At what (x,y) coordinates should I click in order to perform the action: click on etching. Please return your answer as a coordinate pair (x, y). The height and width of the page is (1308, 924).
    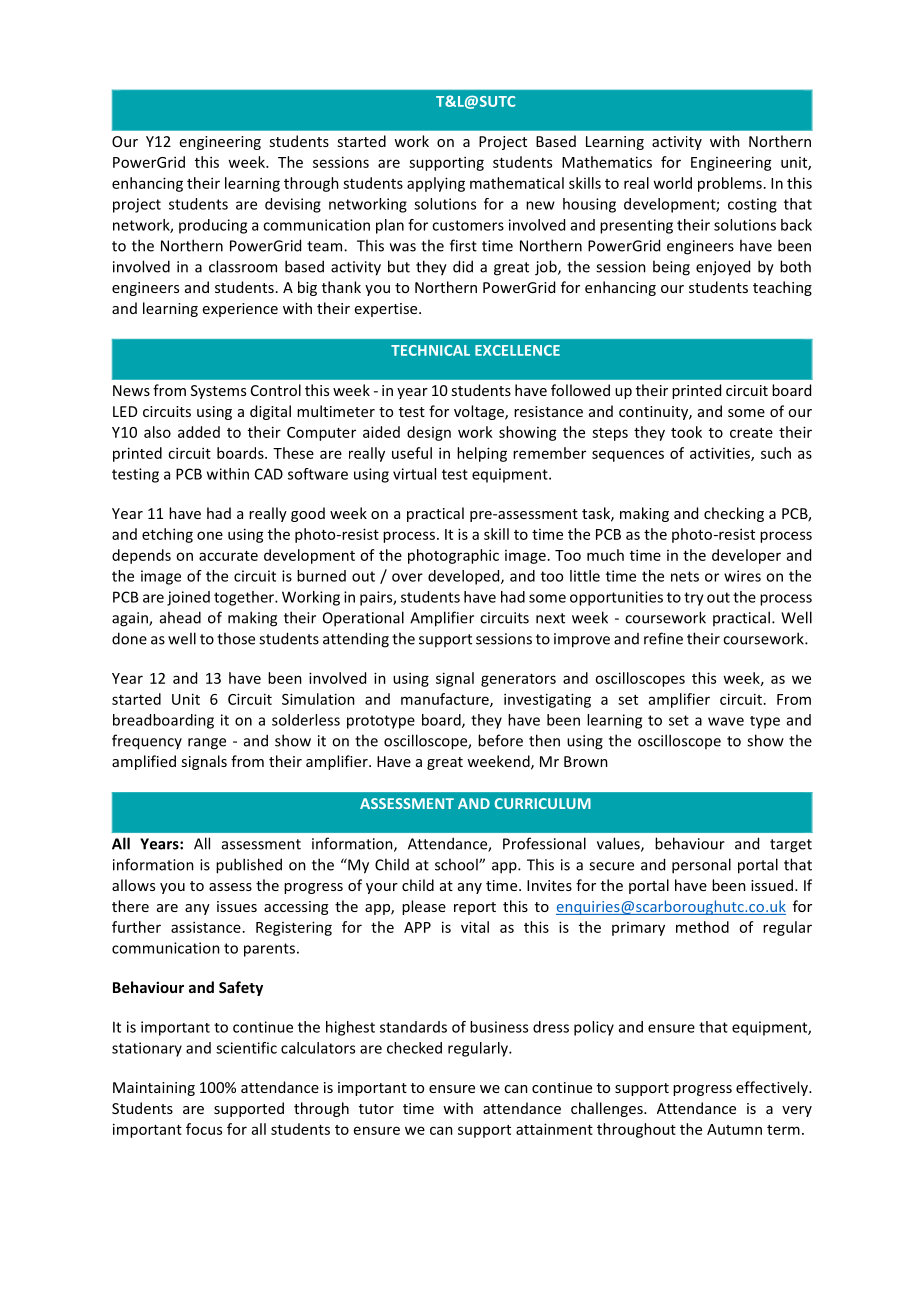
    Looking at the image, I should click on (167, 535).
